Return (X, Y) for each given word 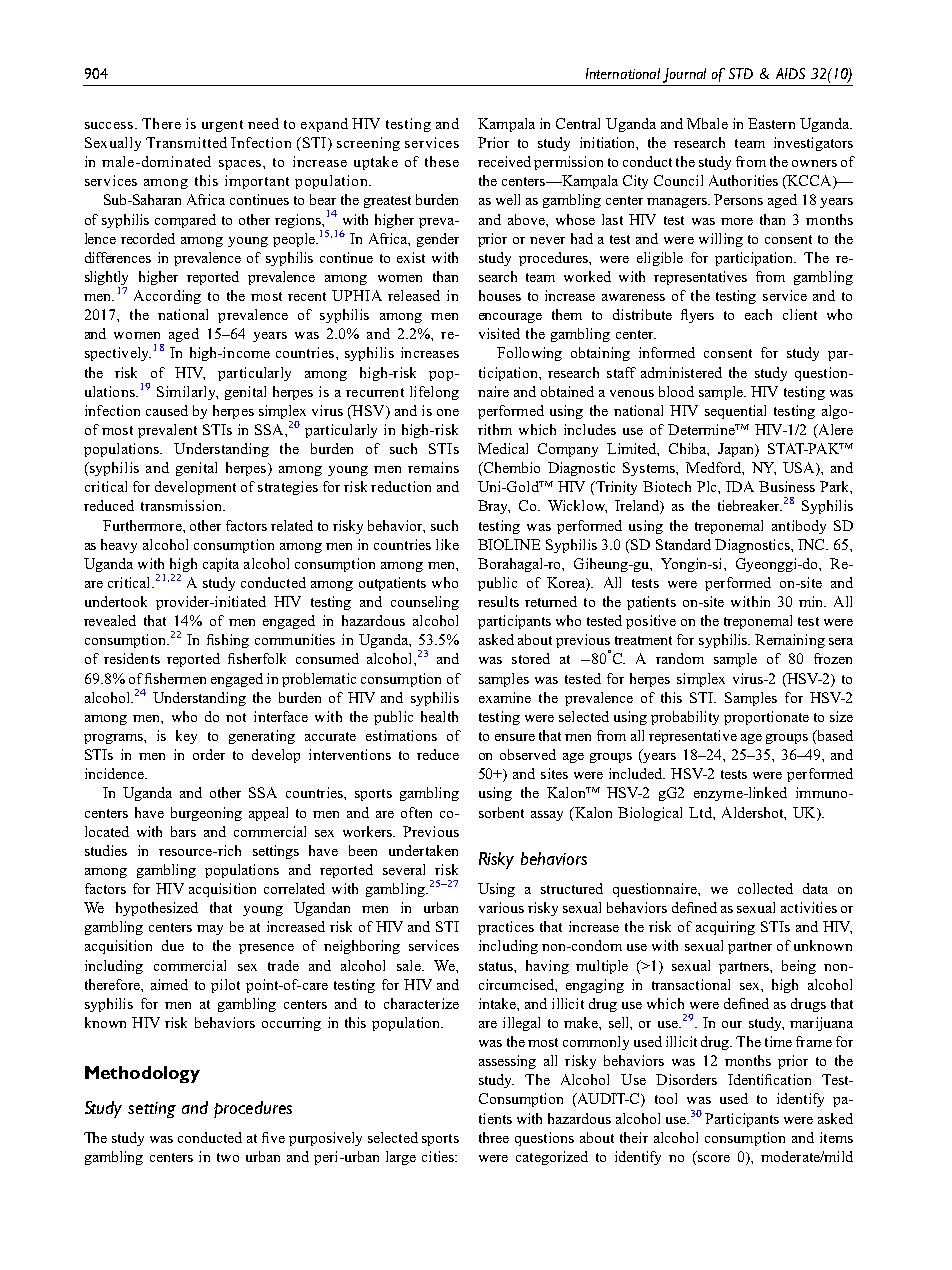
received (504, 161)
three (494, 1137)
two (228, 1157)
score (714, 1158)
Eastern (771, 123)
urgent (222, 126)
